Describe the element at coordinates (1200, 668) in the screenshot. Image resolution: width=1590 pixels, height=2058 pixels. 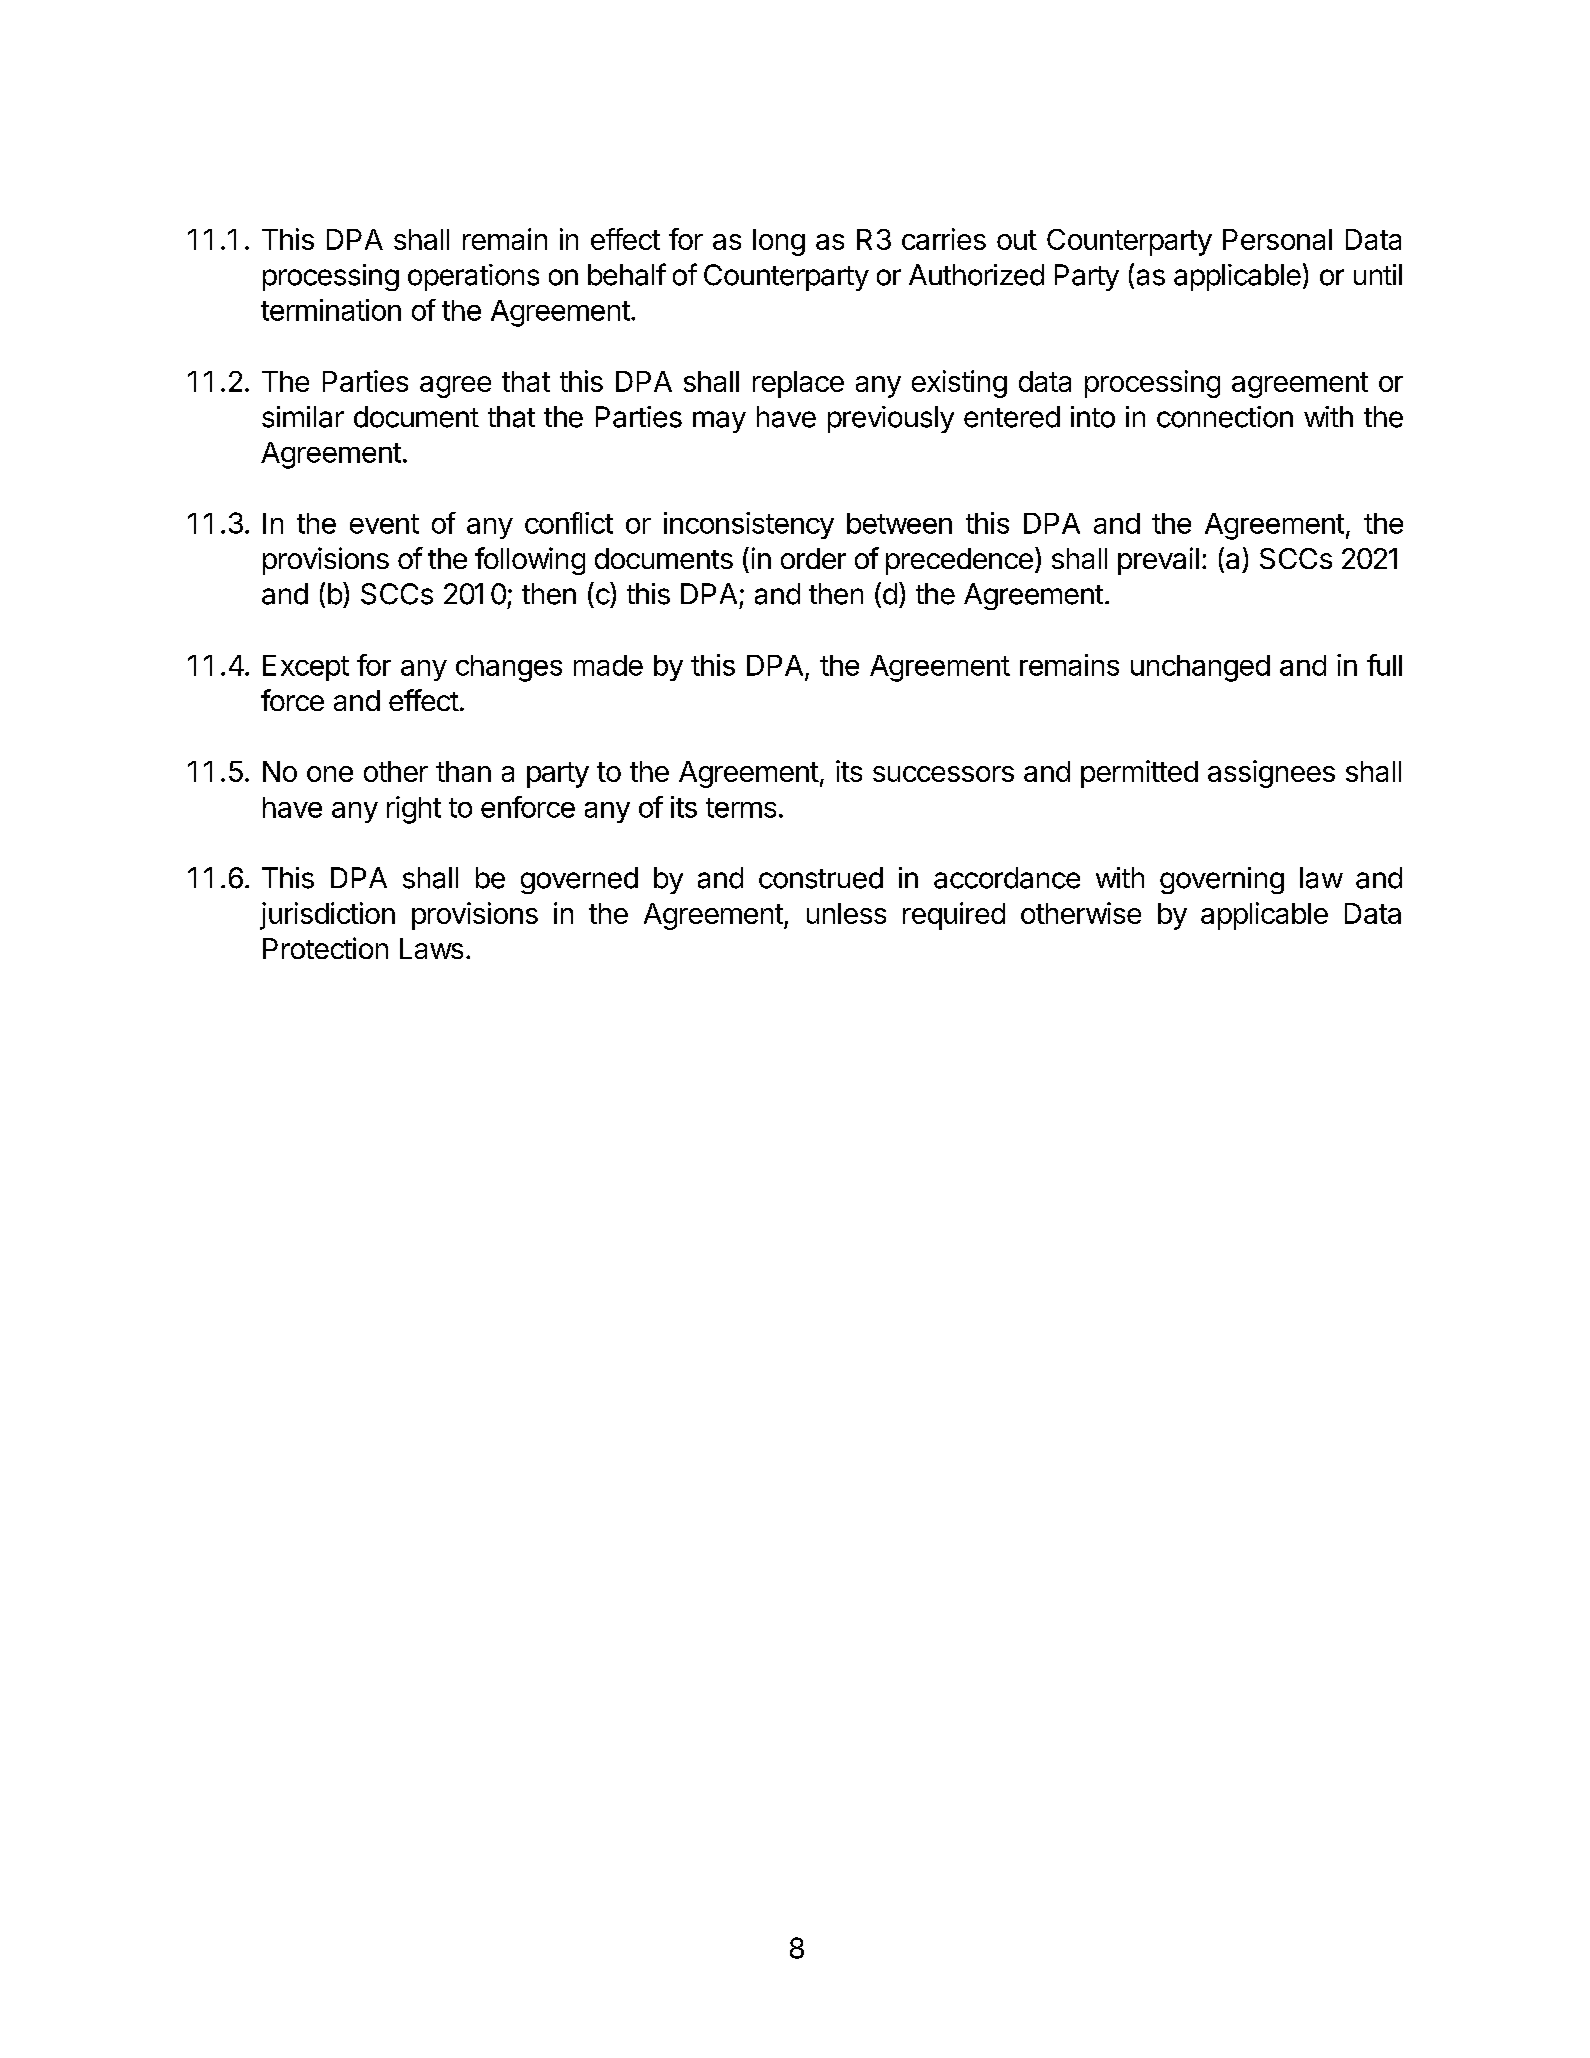
I see `unchanged` at that location.
